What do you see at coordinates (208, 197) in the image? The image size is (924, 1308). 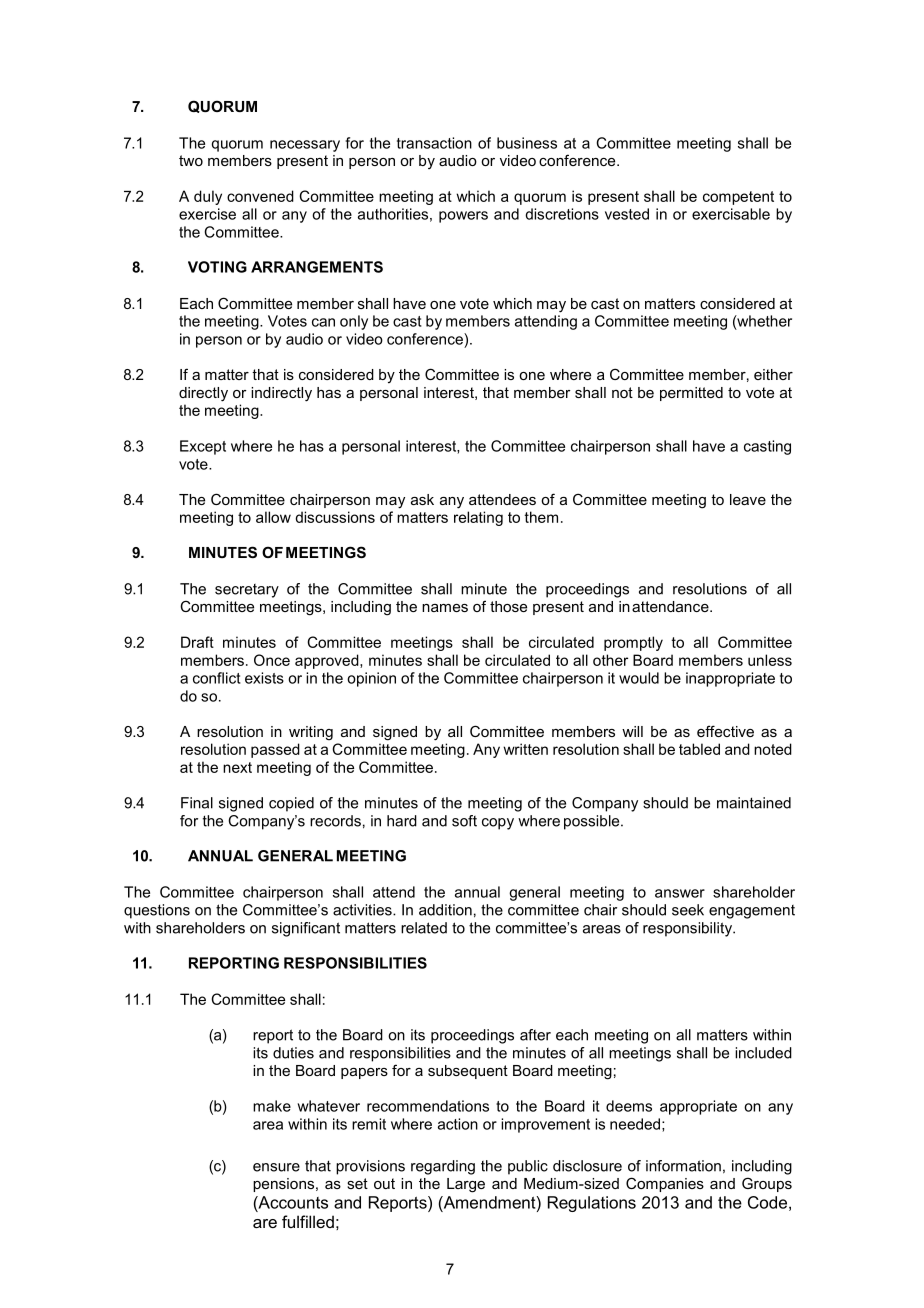 I see `duly` at bounding box center [208, 197].
